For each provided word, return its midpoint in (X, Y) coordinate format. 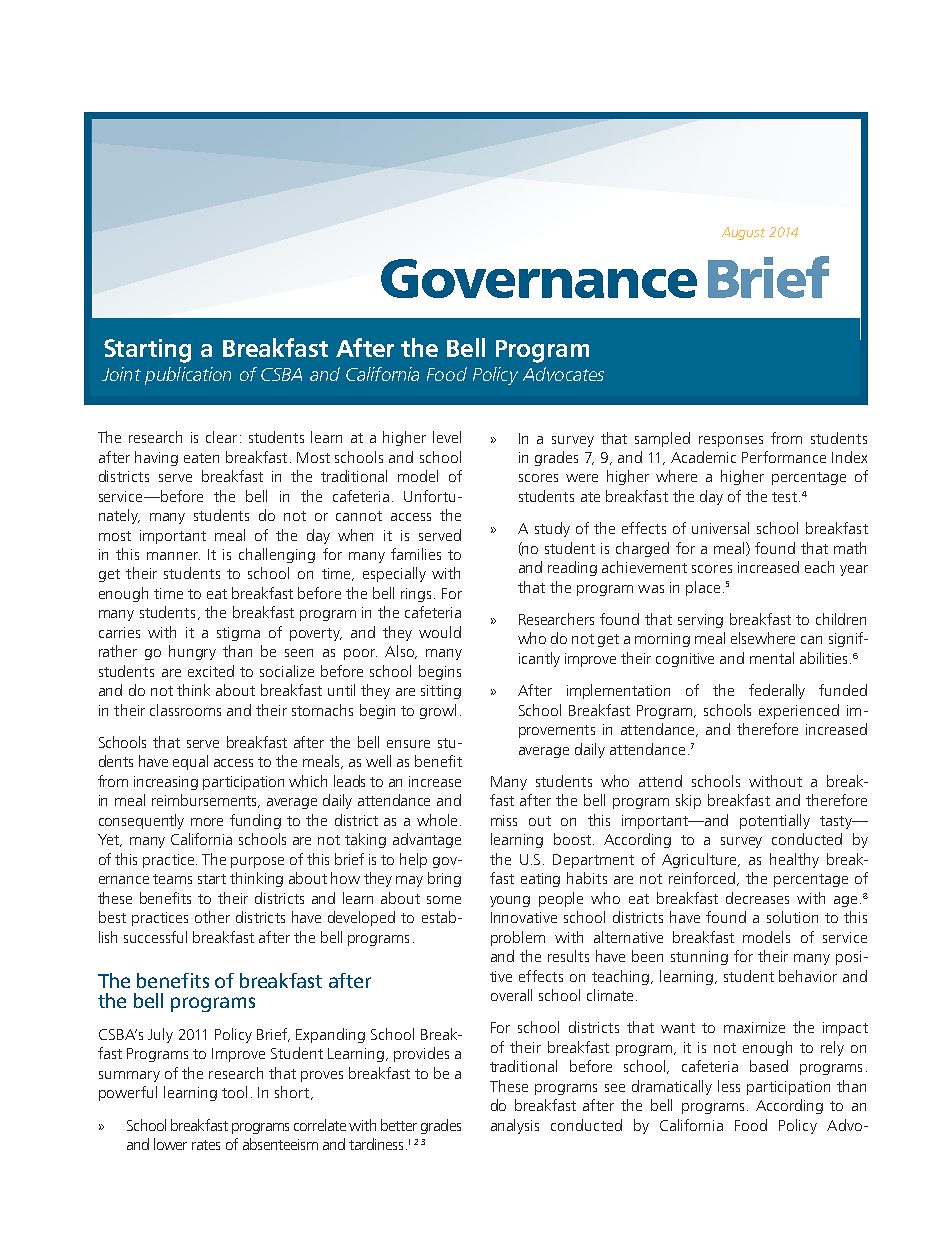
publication (188, 376)
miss (504, 820)
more (207, 822)
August (743, 233)
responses (731, 441)
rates (206, 1145)
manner (173, 556)
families (416, 554)
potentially (775, 821)
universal (720, 528)
